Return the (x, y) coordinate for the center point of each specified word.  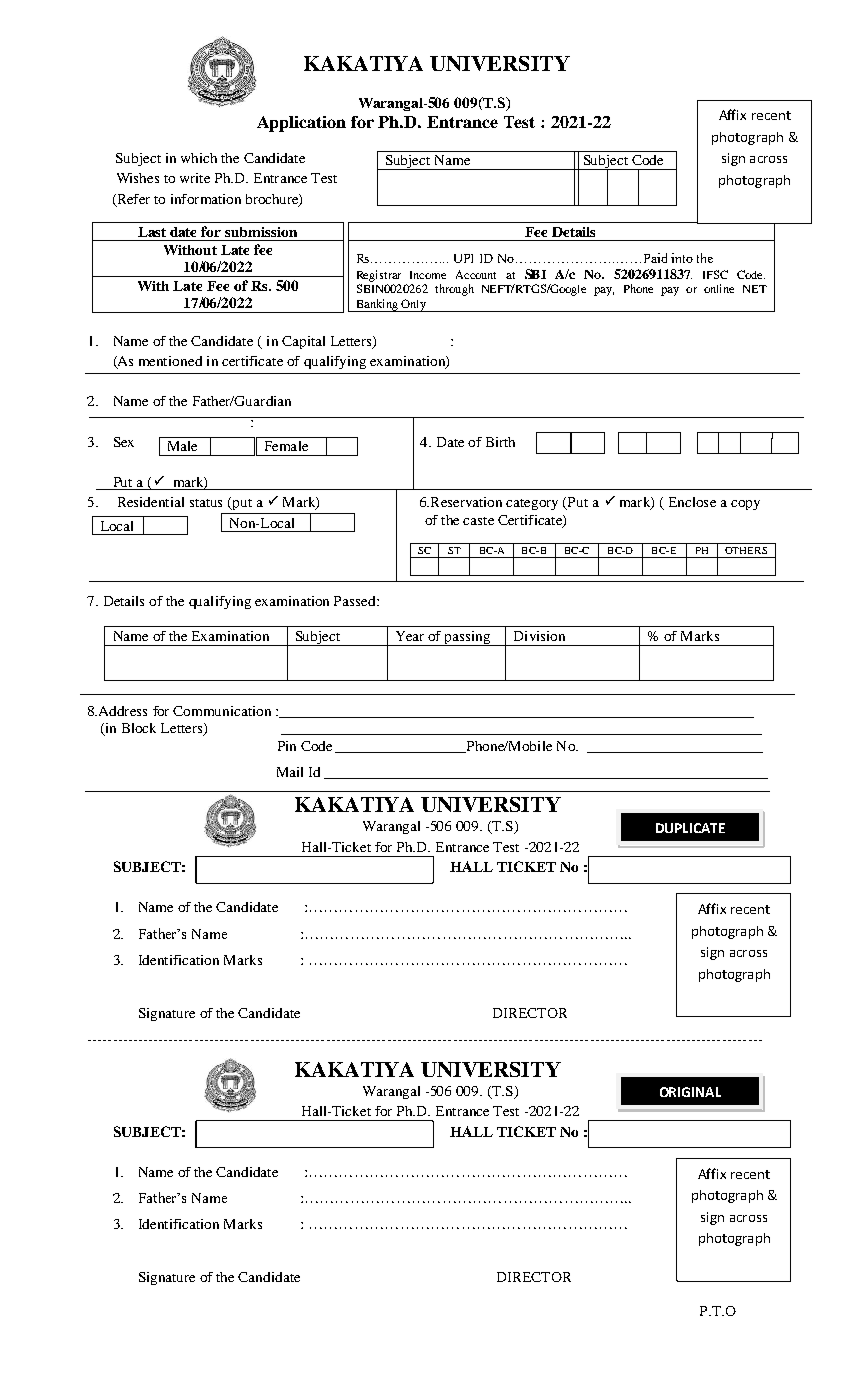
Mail (290, 772)
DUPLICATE (690, 828)
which (199, 158)
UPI (463, 258)
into (682, 258)
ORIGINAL (690, 1092)
